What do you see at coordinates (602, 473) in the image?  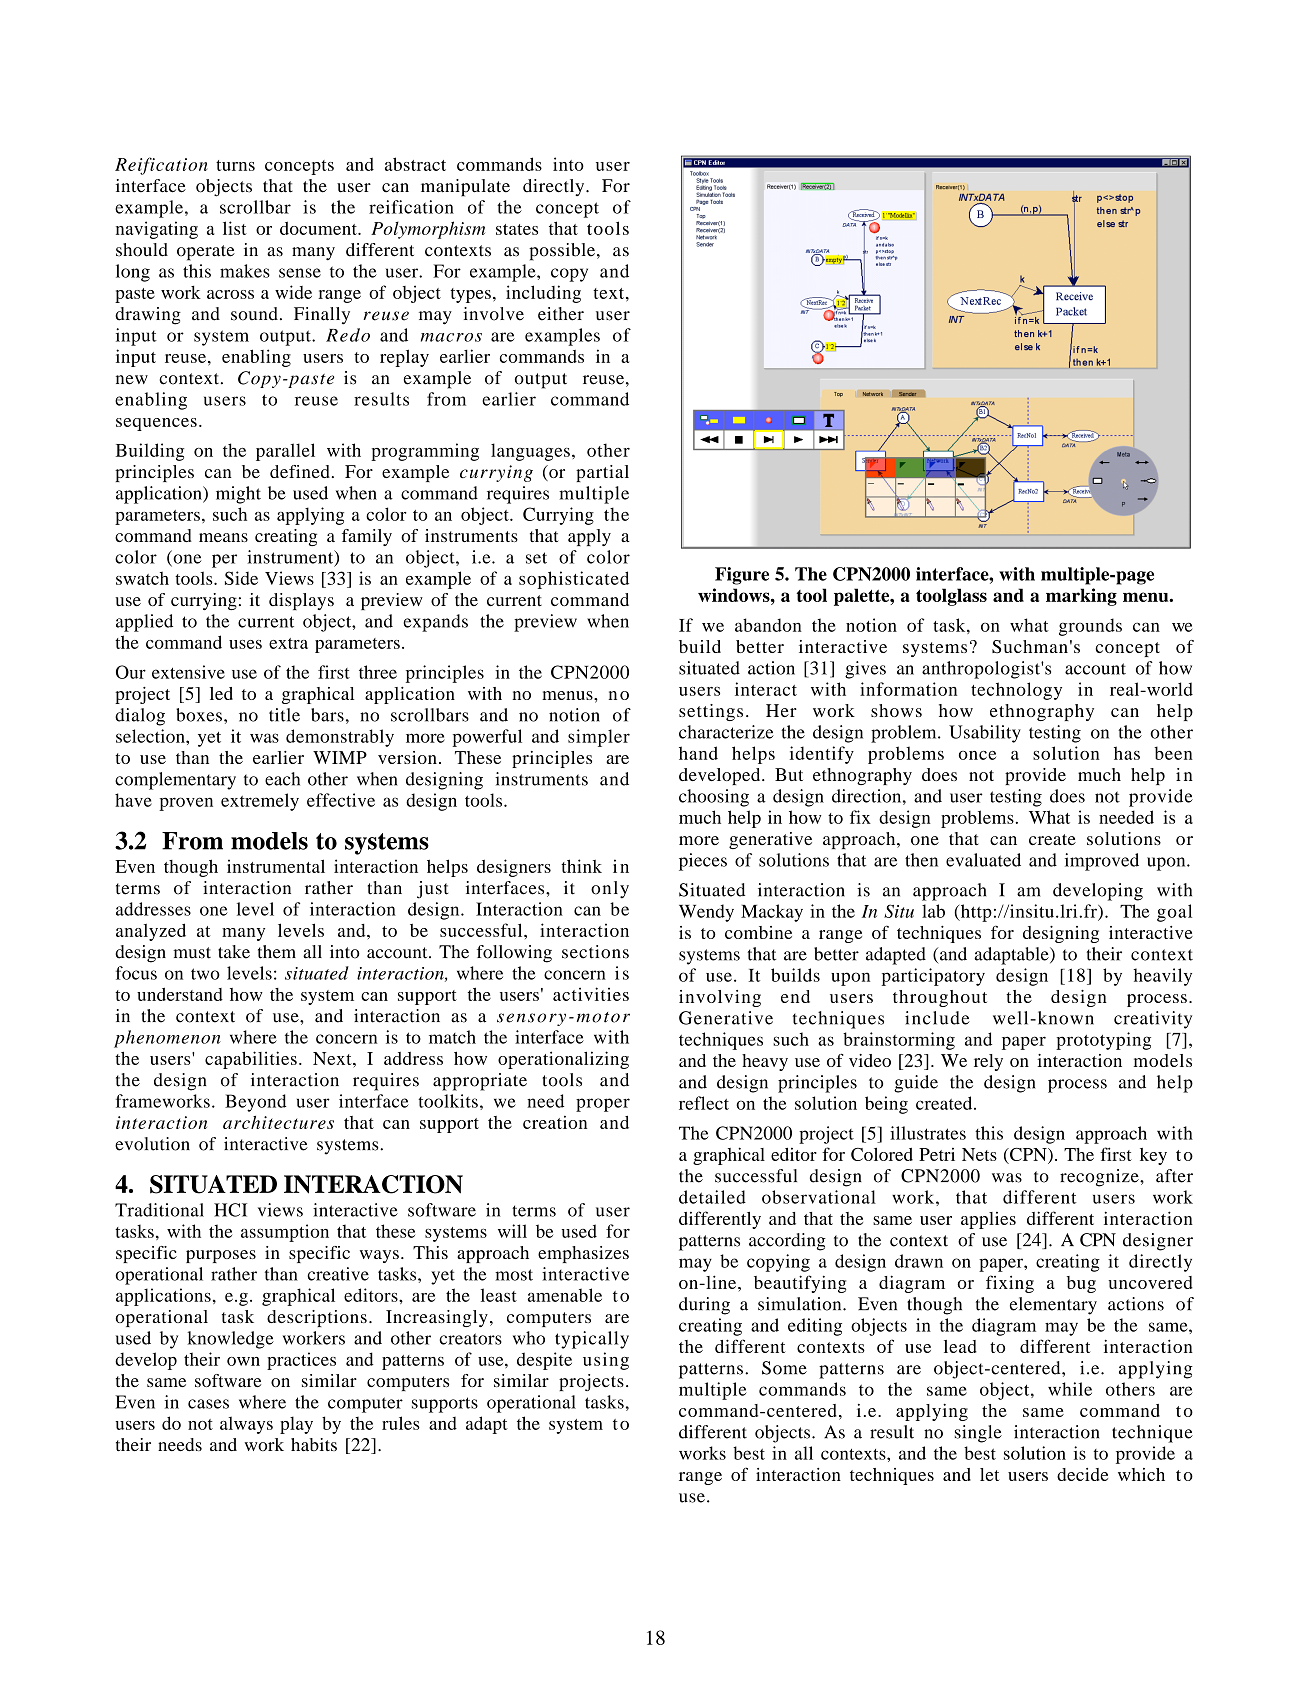 I see `partial` at bounding box center [602, 473].
